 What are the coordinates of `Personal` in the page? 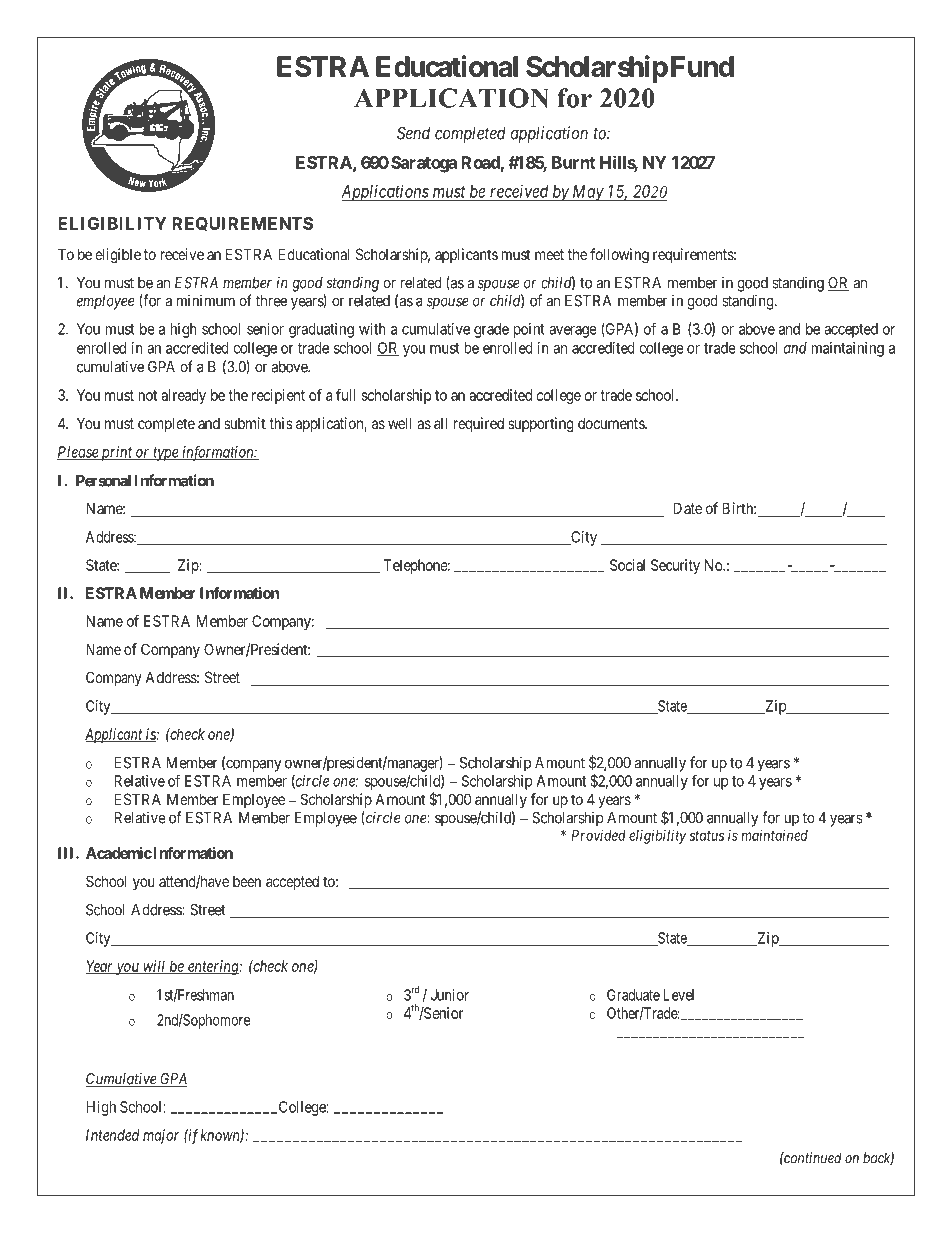 It's located at (103, 481).
